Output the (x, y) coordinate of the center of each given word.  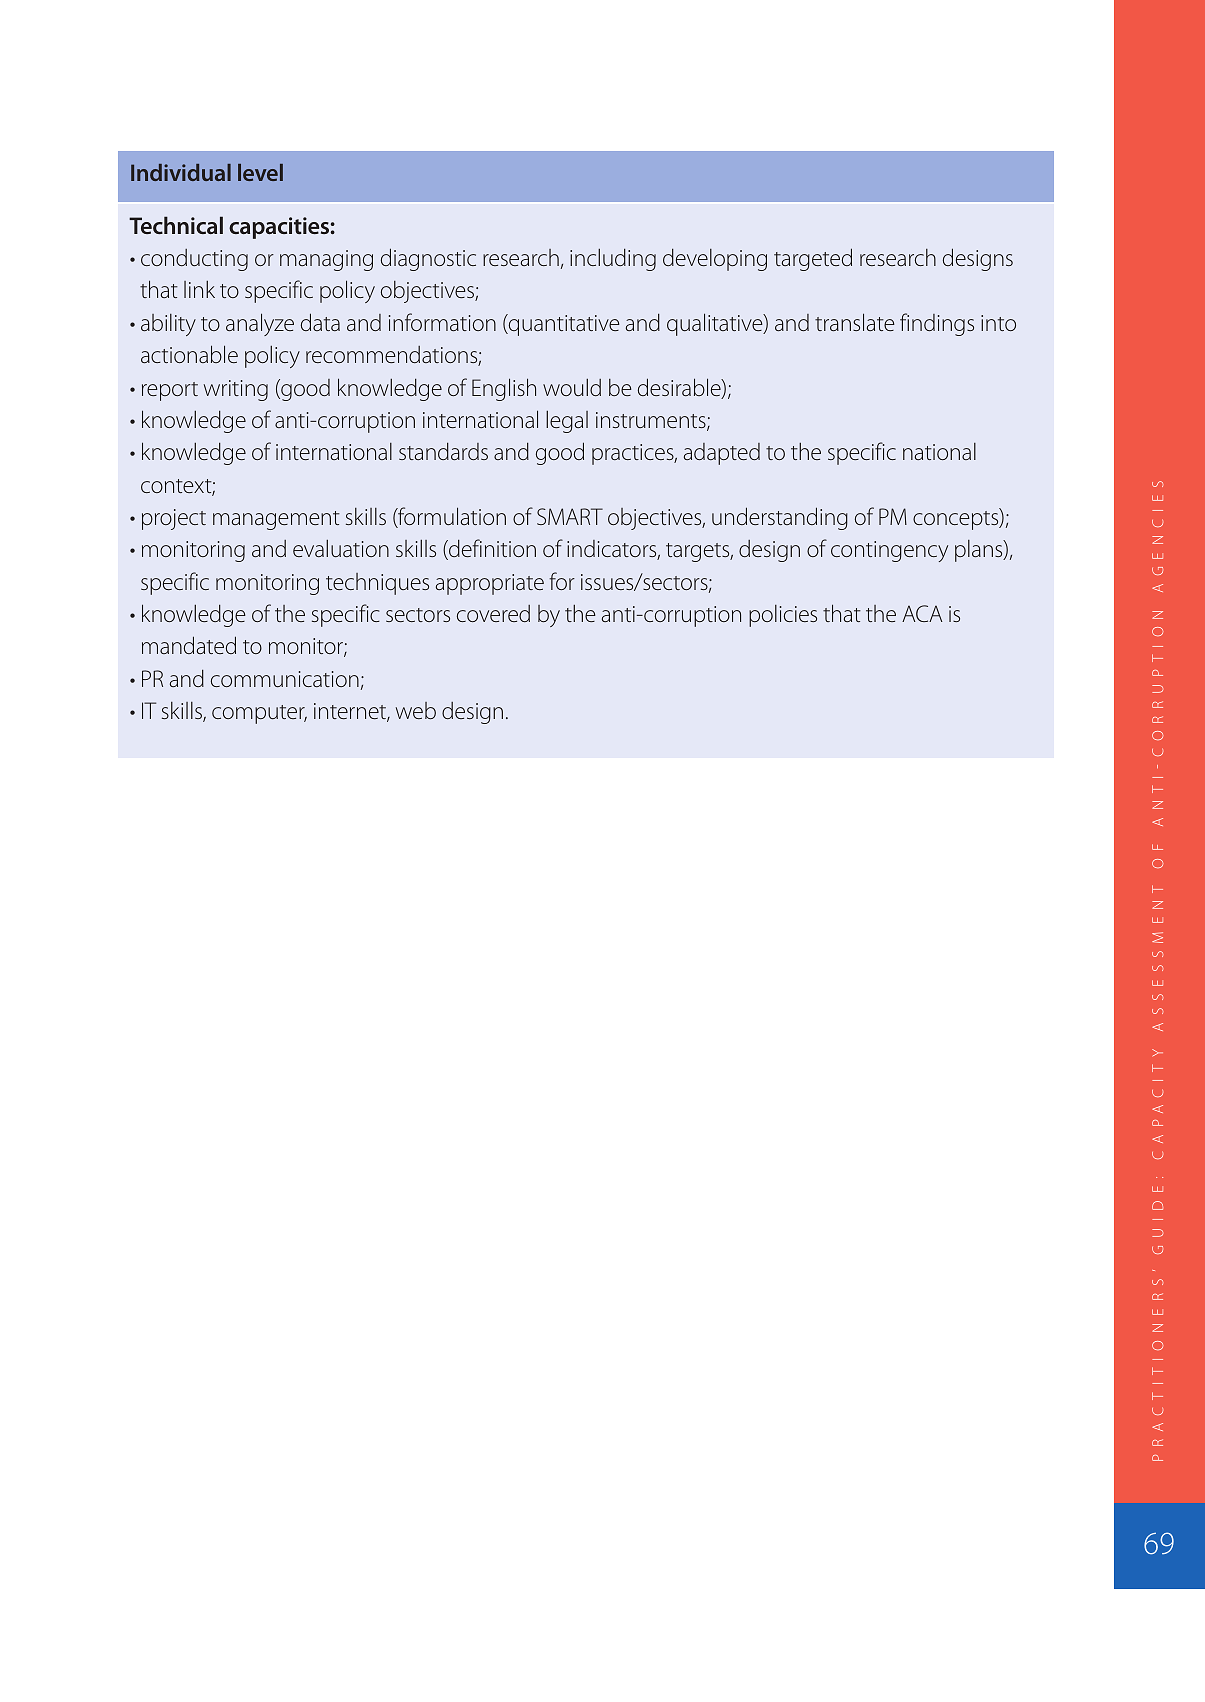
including (613, 259)
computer (259, 714)
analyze (260, 324)
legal (567, 422)
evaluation (341, 548)
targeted (813, 259)
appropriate (490, 584)
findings (937, 324)
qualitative (716, 324)
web (416, 710)
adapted (722, 454)
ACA (922, 613)
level (260, 172)
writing (236, 390)
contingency (889, 551)
